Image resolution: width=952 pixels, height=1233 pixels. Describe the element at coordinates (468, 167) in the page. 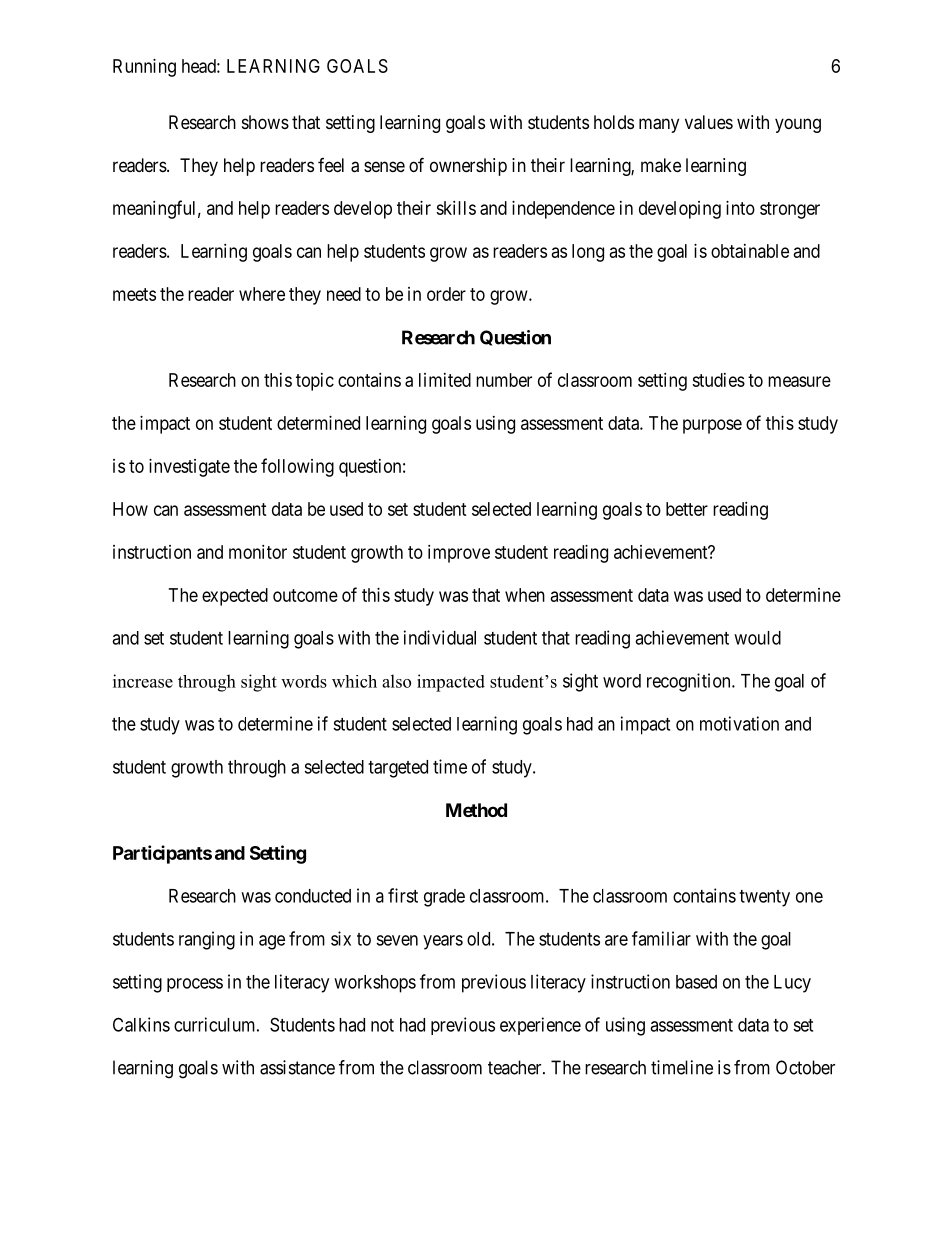

I see `ownership` at that location.
